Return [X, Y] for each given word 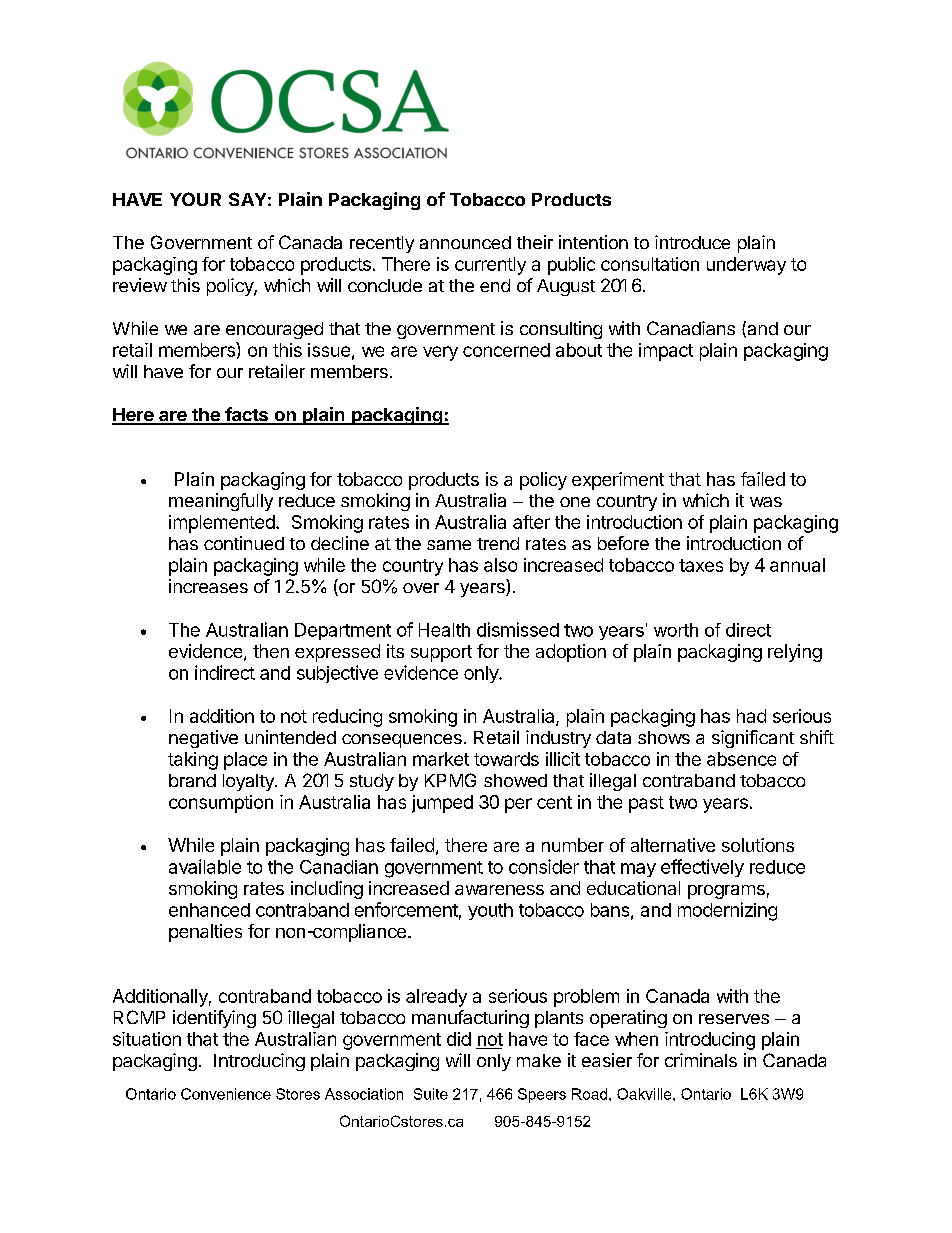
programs [726, 892]
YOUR [195, 199]
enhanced [209, 910]
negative [203, 739]
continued [244, 543]
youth [490, 911]
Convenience [226, 1094]
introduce [692, 242]
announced [465, 242]
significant [753, 739]
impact [666, 352]
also [500, 565]
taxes [701, 565]
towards [506, 759]
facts [247, 415]
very [440, 353]
